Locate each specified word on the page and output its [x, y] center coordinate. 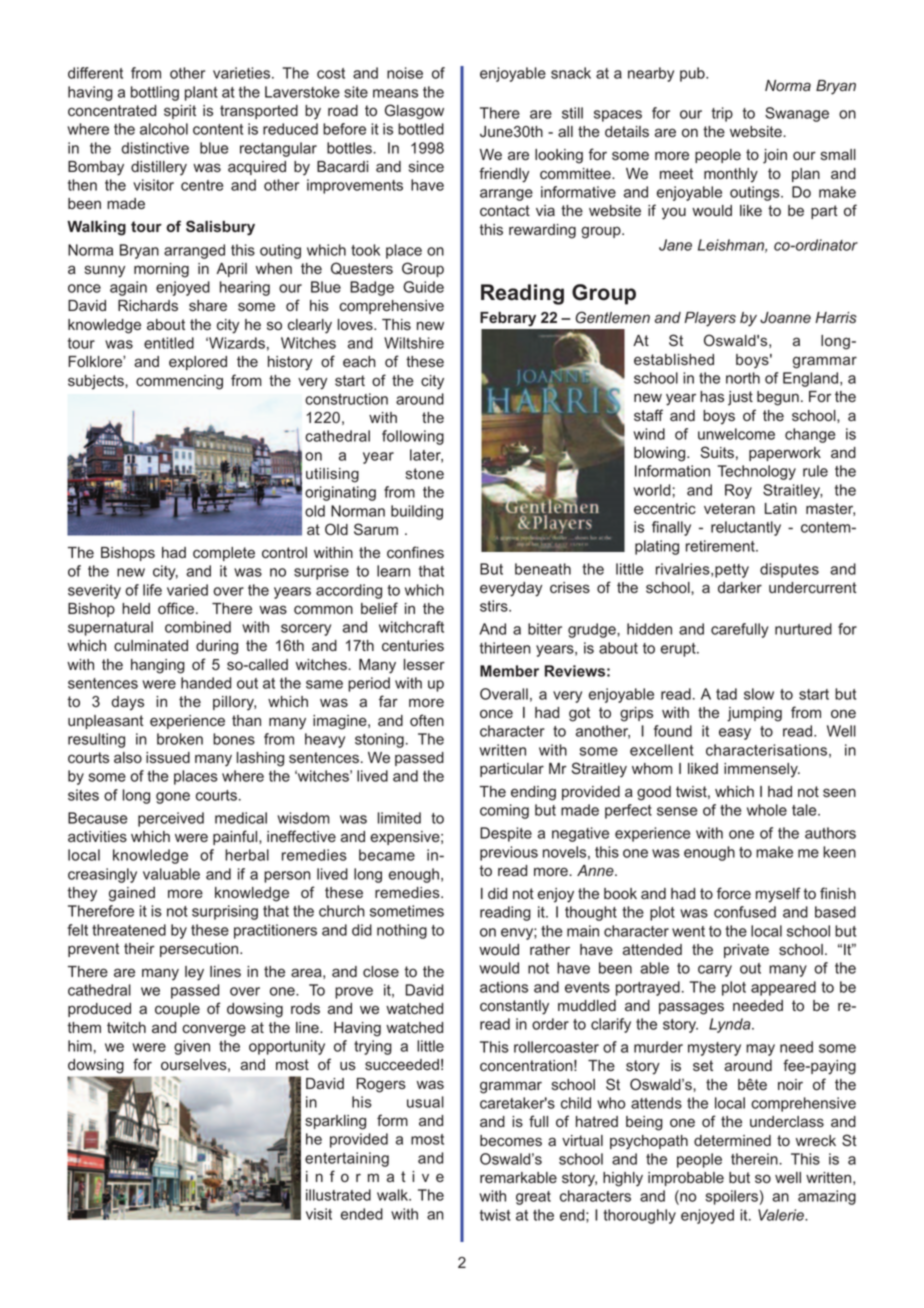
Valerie [782, 1215]
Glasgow [414, 112]
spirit [180, 112]
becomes [511, 1140]
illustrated [338, 1195]
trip [722, 114]
